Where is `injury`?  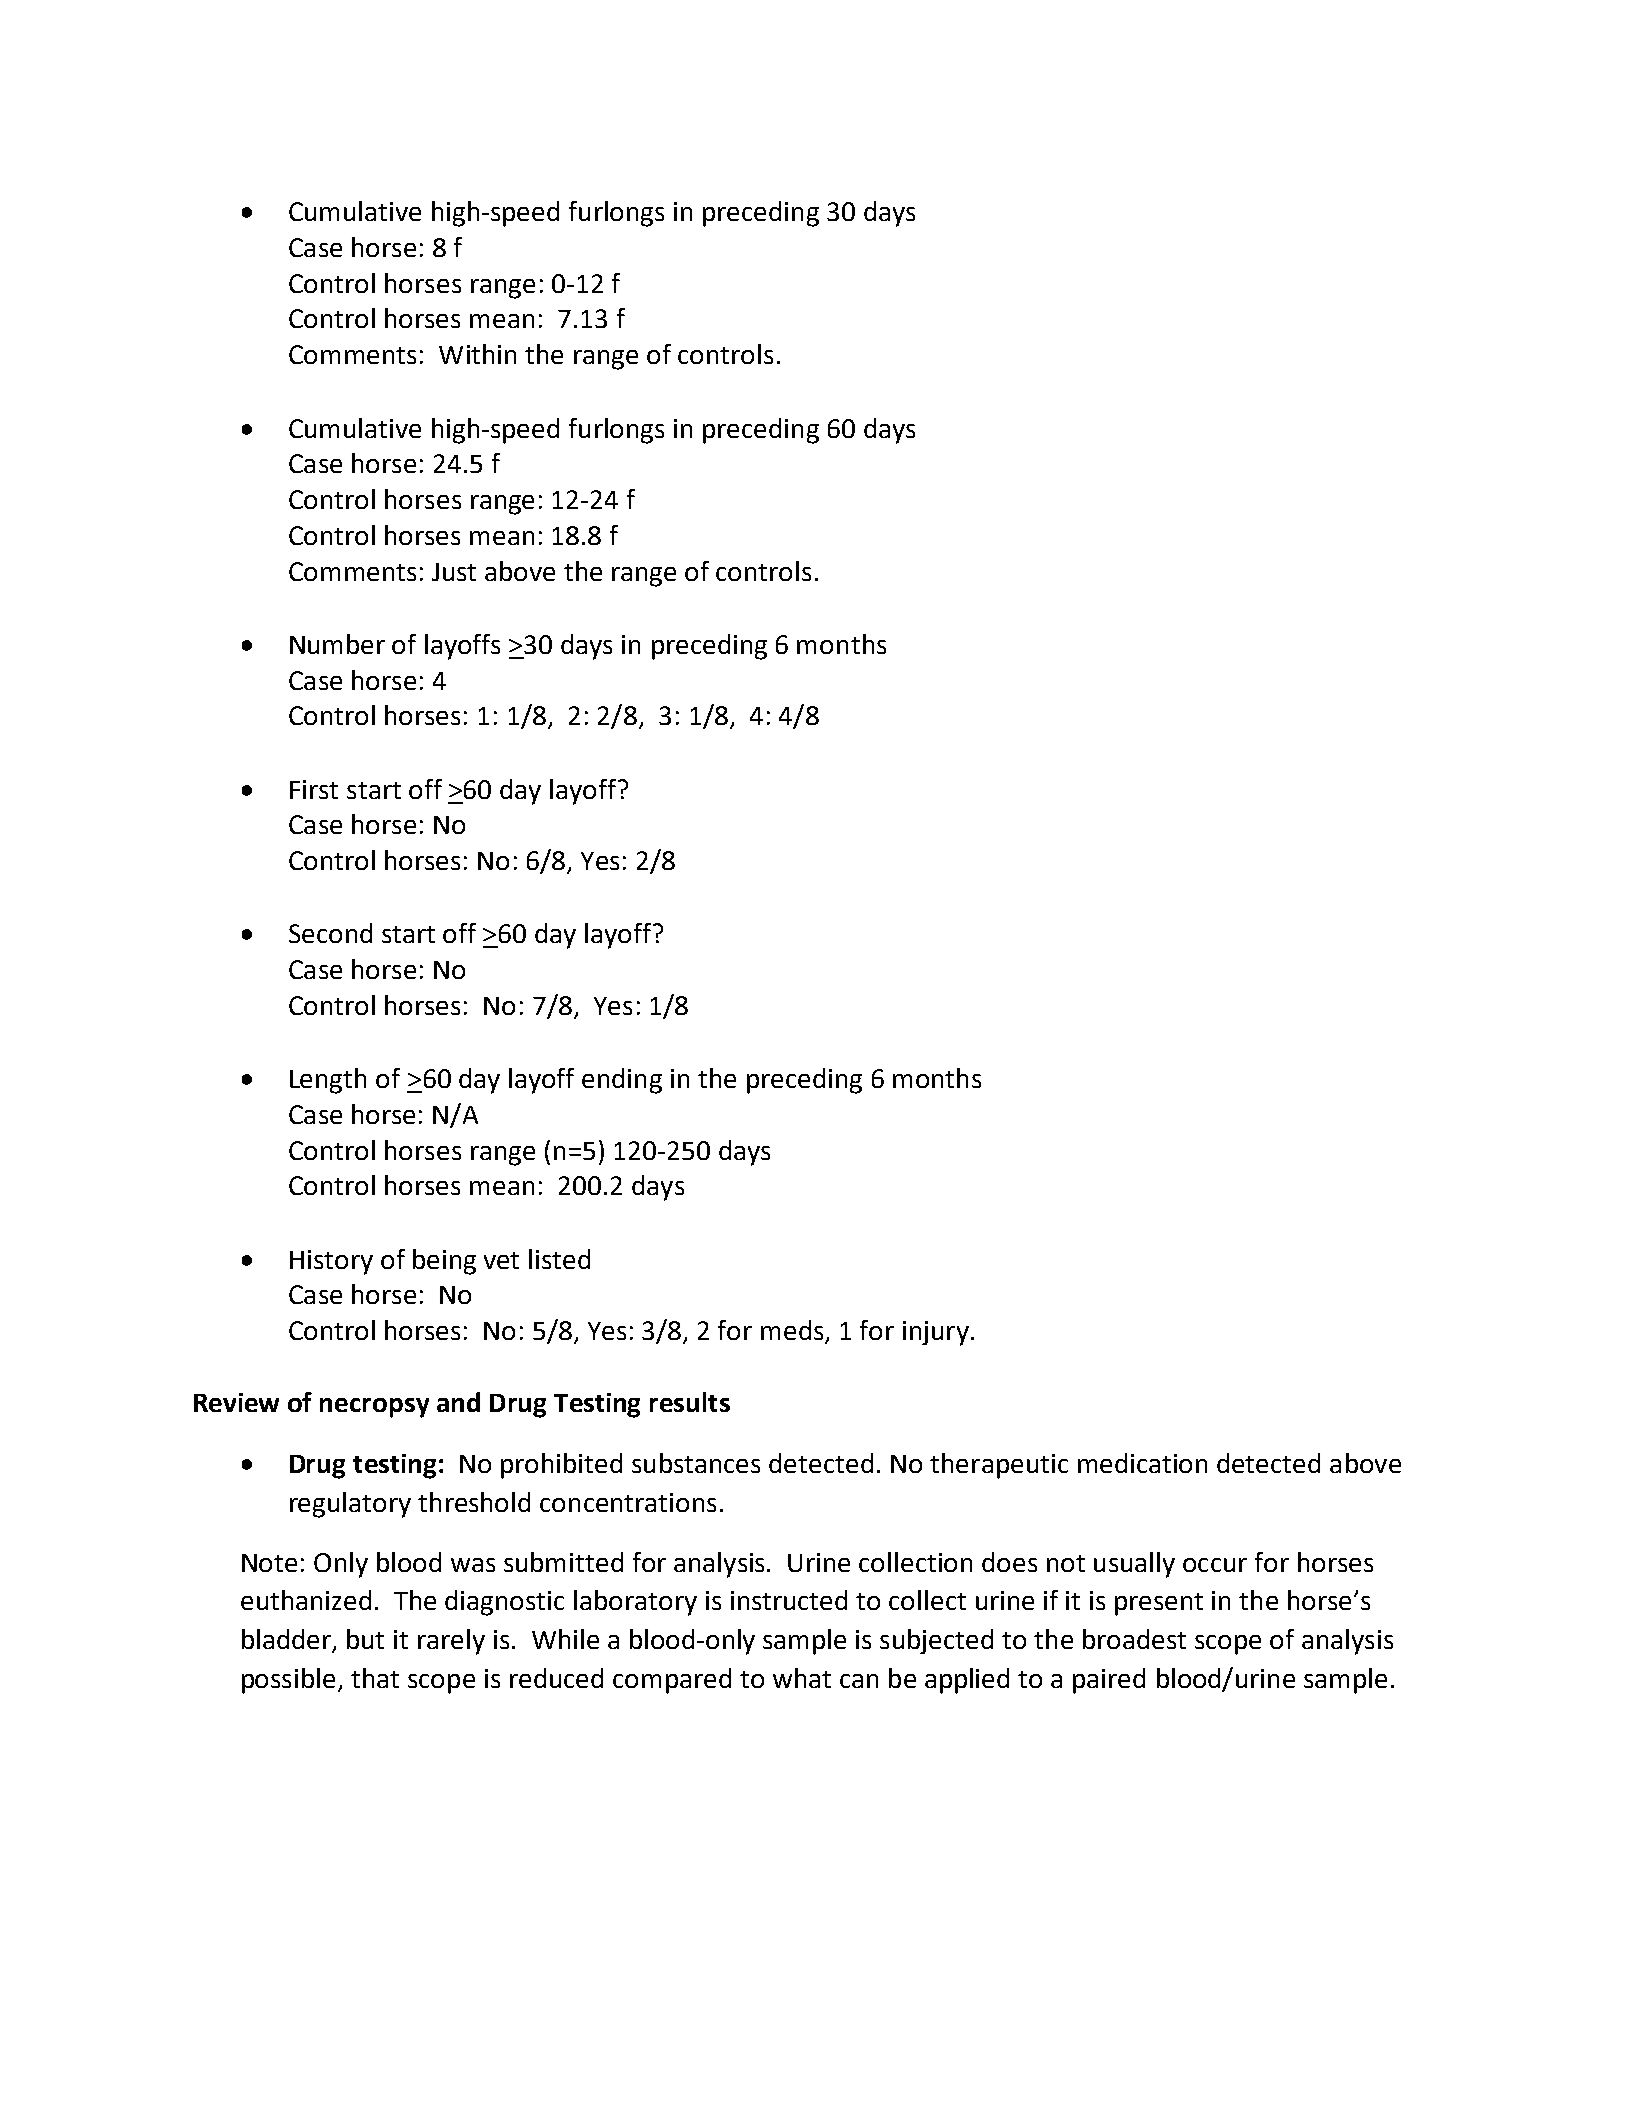 injury is located at coordinates (936, 1333).
